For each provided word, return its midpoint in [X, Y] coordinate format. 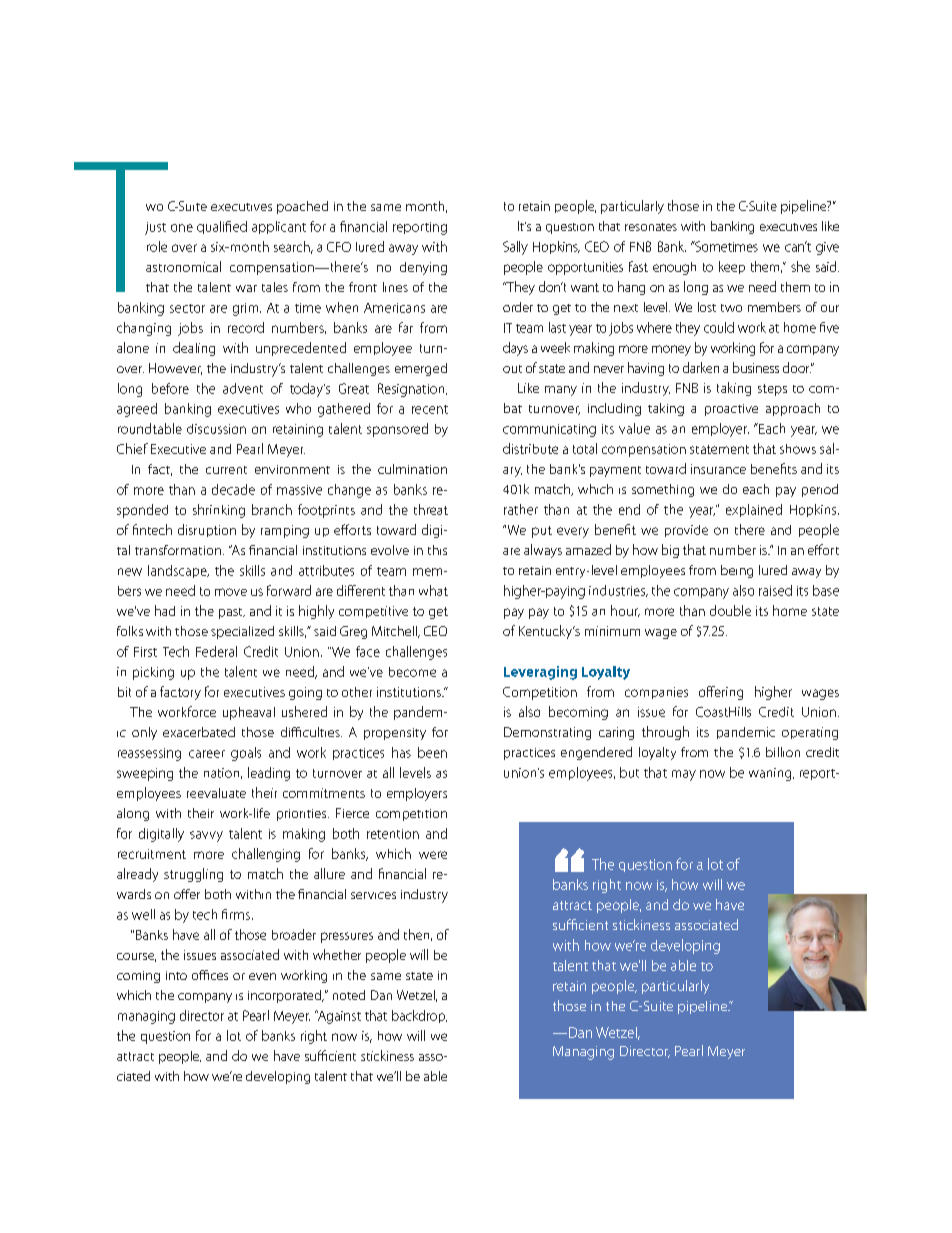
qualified [222, 227]
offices [210, 975]
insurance [718, 469]
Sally [515, 248]
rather [521, 509]
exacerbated [199, 732]
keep [732, 267]
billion [783, 752]
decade [233, 489]
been [432, 752]
